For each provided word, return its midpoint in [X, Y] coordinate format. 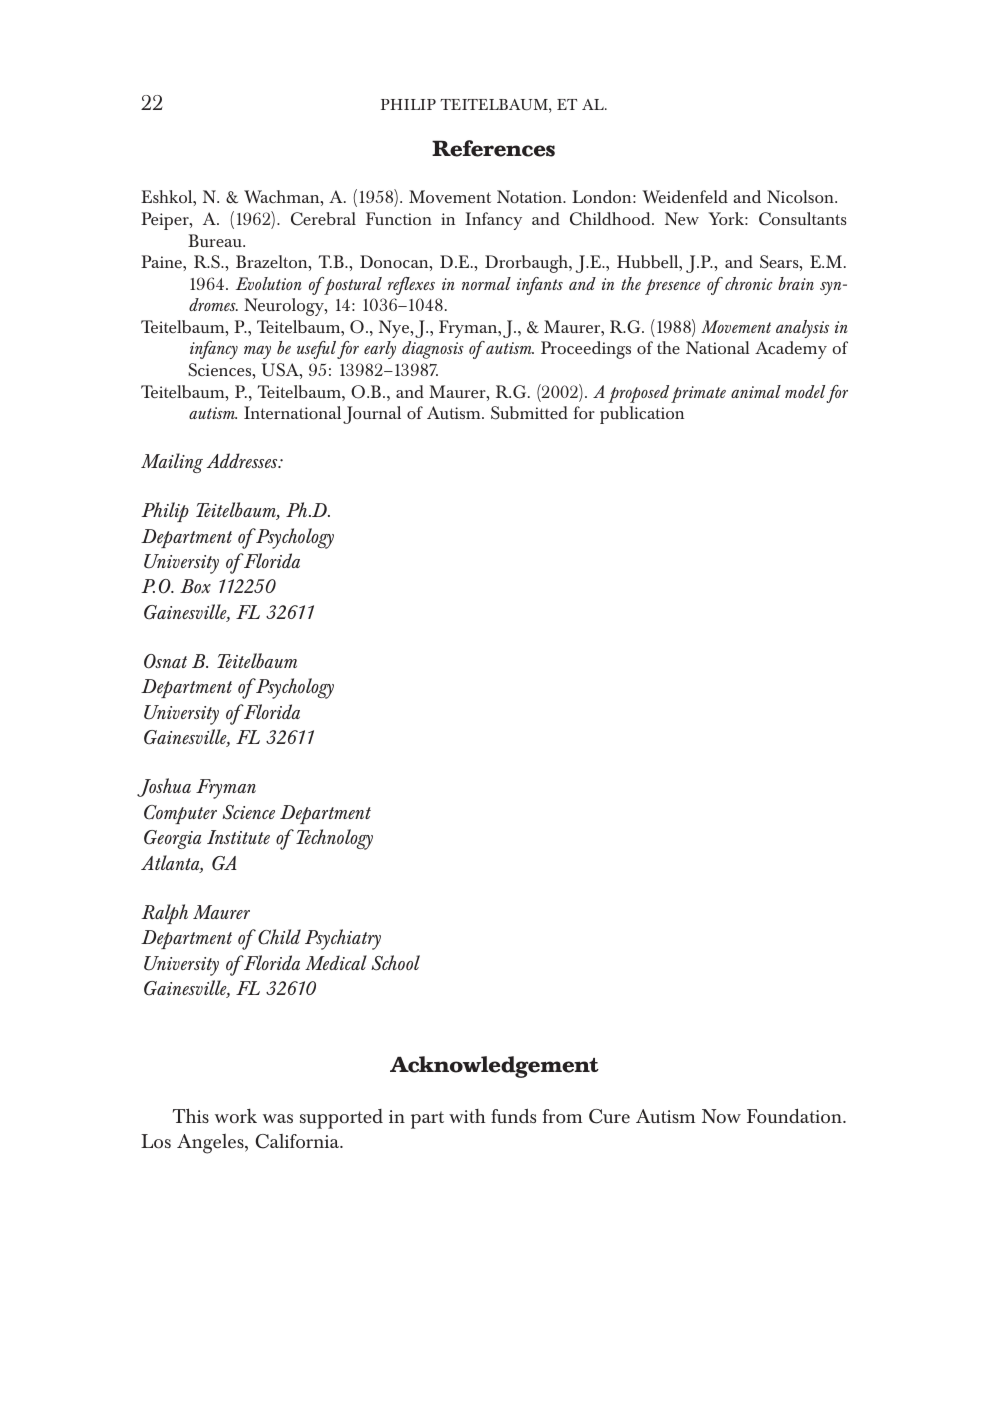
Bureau [216, 240]
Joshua [164, 787]
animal [756, 391]
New [682, 218]
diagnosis [433, 350]
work [236, 1116]
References [493, 148]
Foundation [795, 1116]
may [257, 352]
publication [642, 415]
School [395, 963]
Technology [334, 839]
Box [195, 586]
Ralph [164, 914]
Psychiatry [343, 939]
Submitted [529, 413]
